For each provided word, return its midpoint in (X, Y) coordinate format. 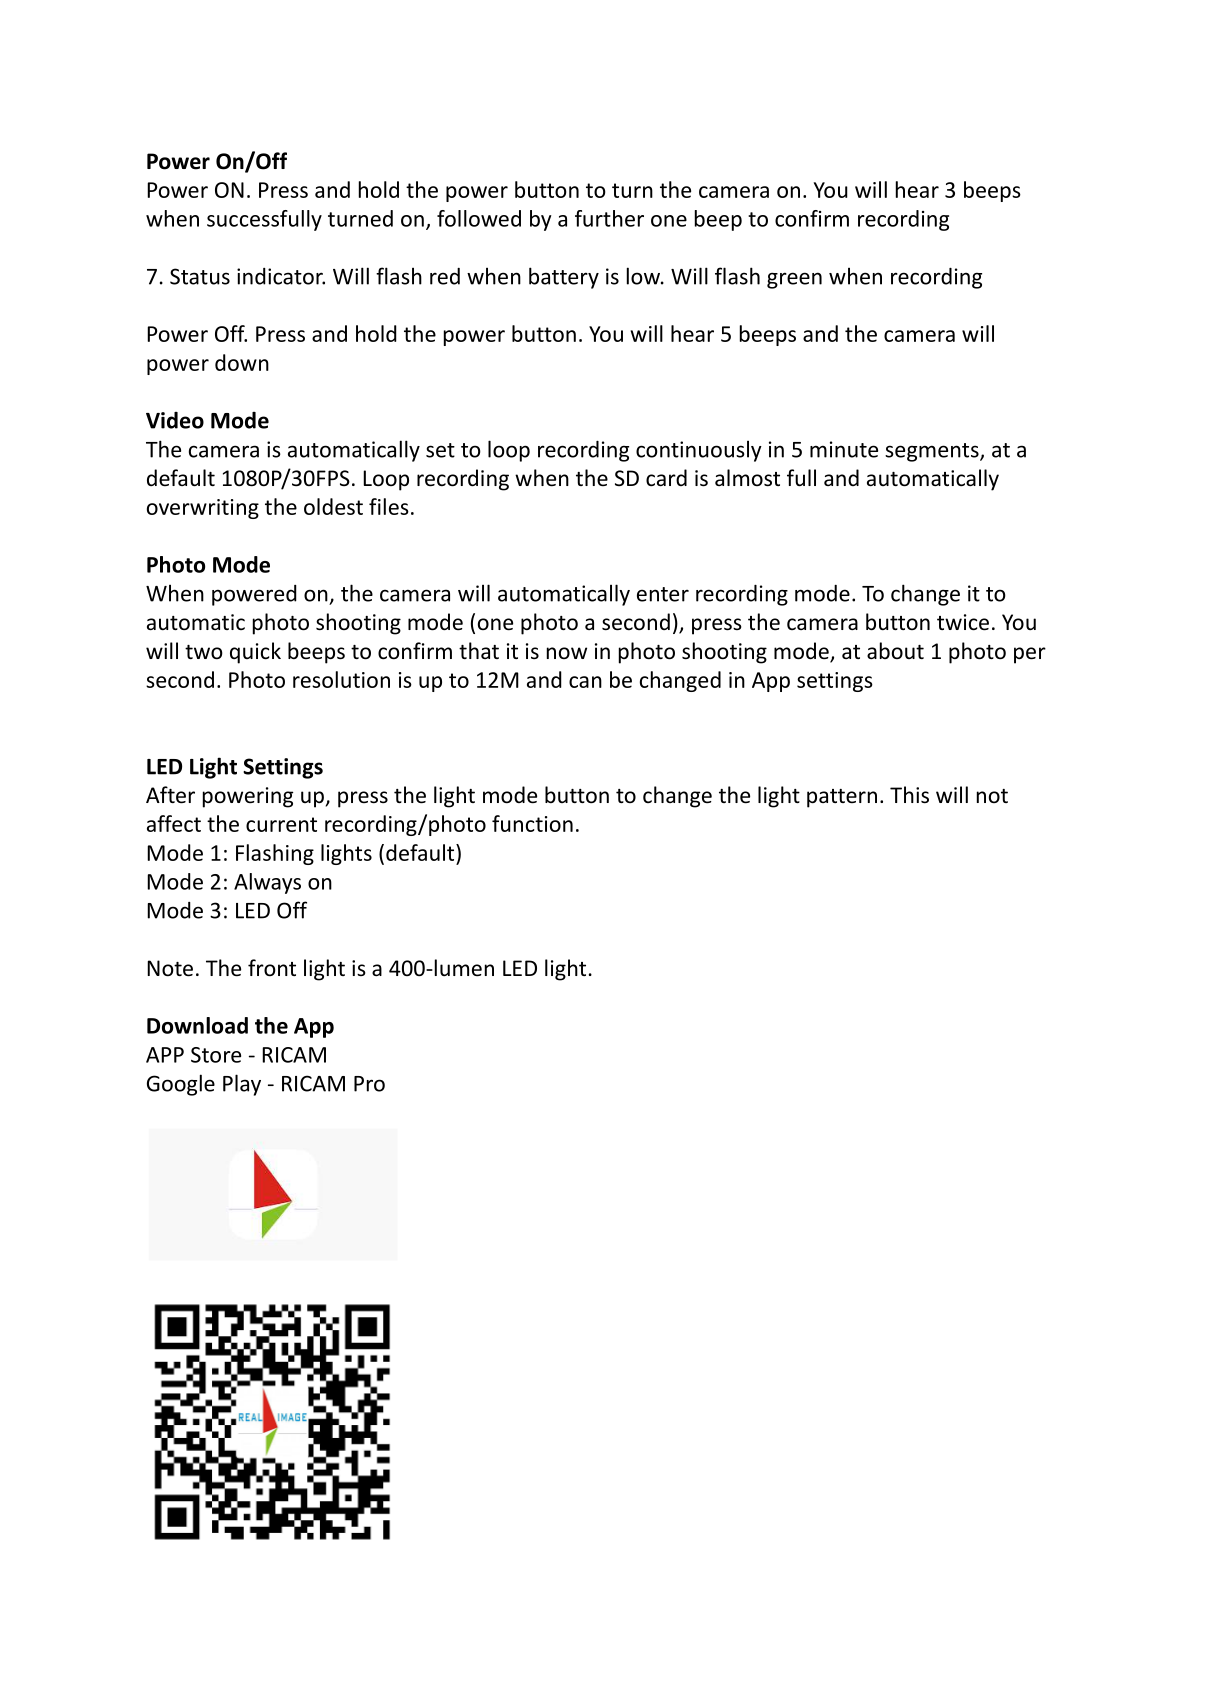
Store (216, 1055)
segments (933, 452)
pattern (842, 798)
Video (175, 420)
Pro (369, 1084)
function (532, 823)
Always (267, 883)
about (895, 650)
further (609, 218)
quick (255, 653)
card (666, 478)
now (567, 653)
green (794, 280)
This (909, 795)
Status (200, 276)
